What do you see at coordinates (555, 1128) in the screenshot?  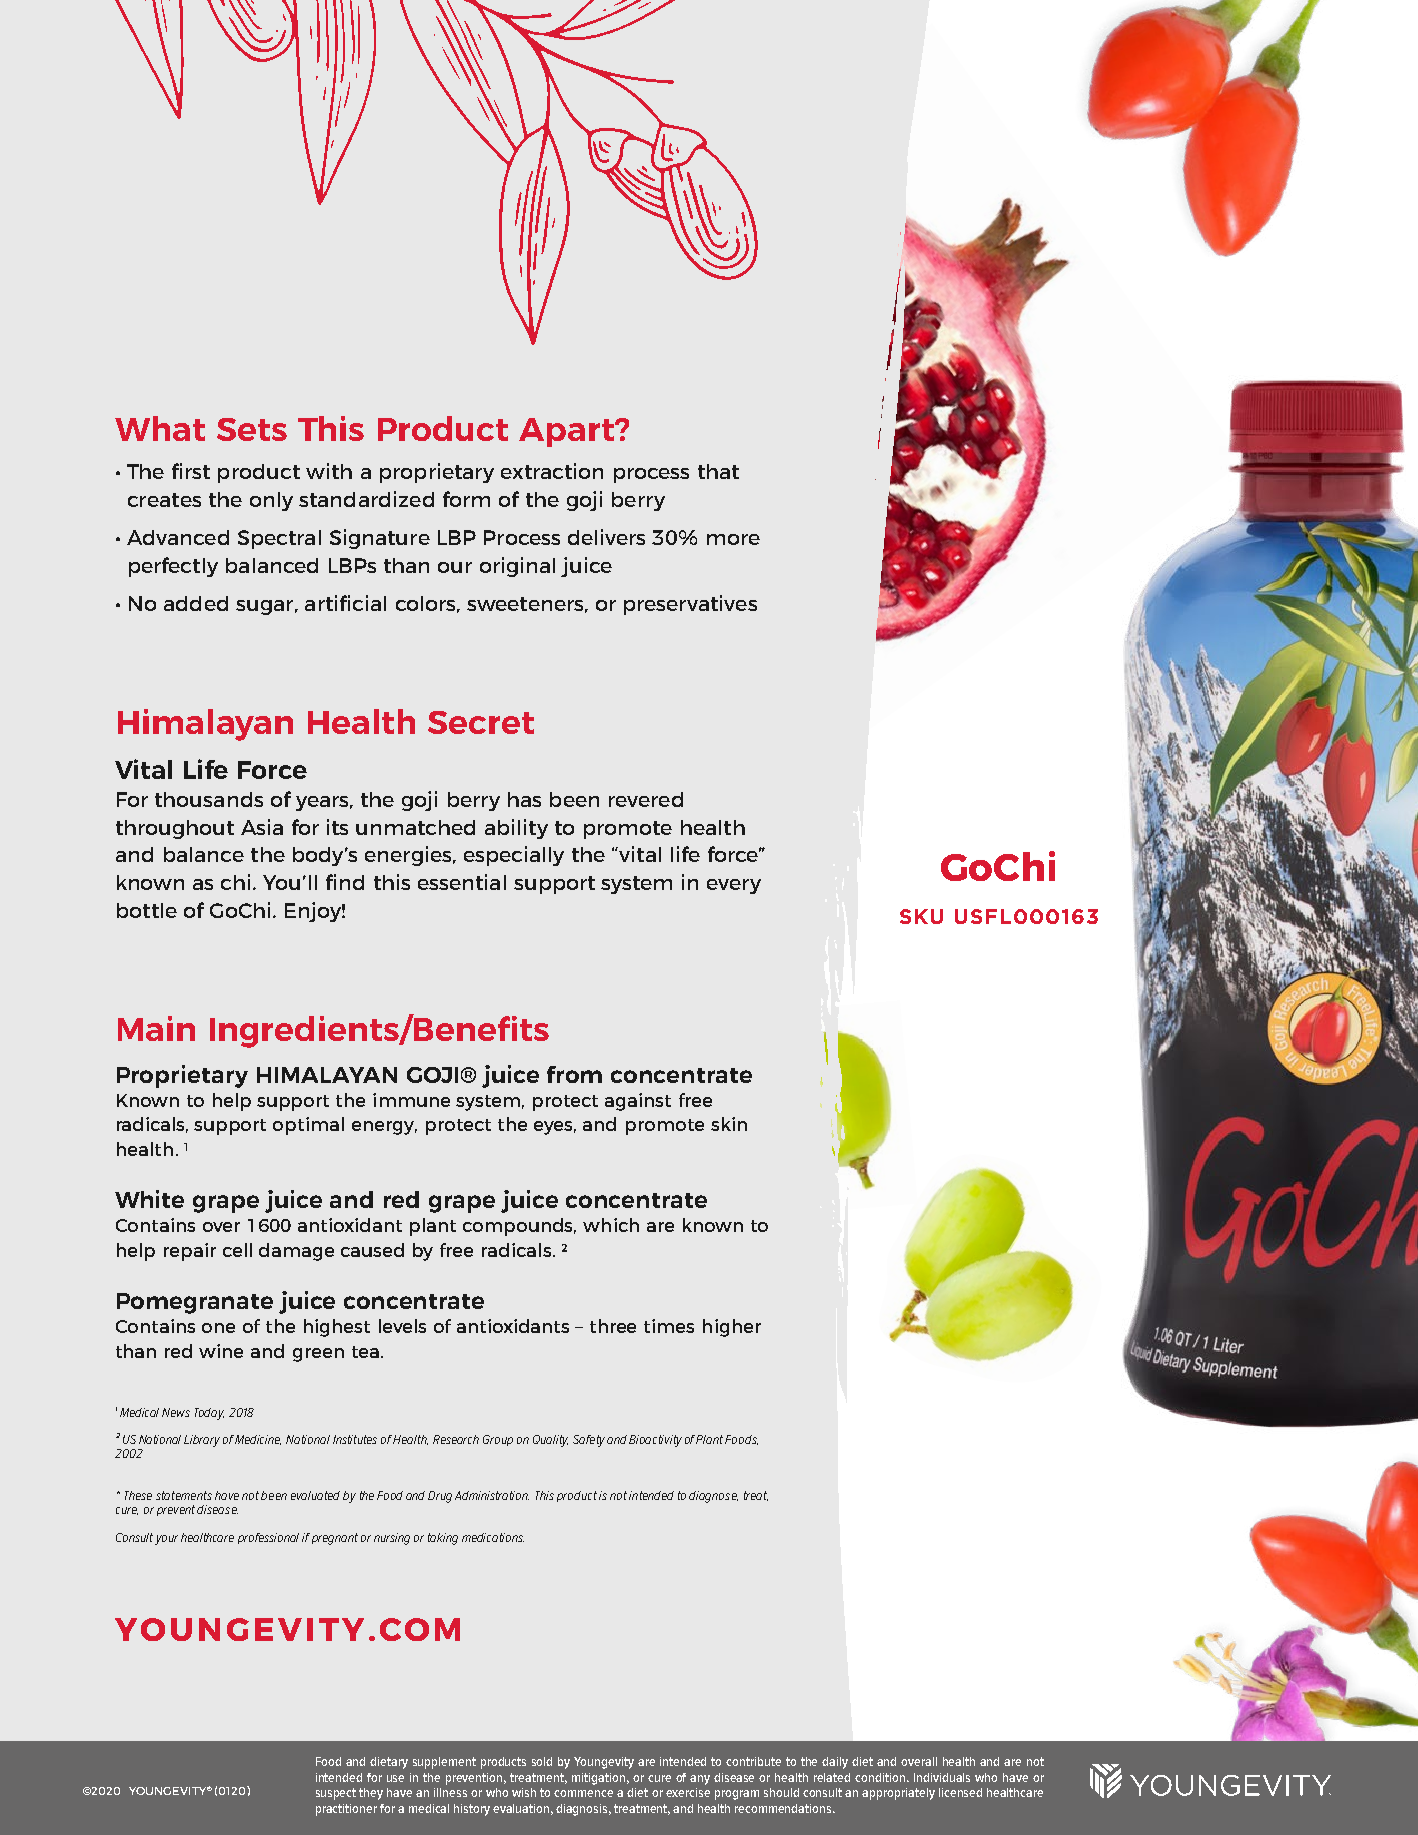 I see `eyes` at bounding box center [555, 1128].
